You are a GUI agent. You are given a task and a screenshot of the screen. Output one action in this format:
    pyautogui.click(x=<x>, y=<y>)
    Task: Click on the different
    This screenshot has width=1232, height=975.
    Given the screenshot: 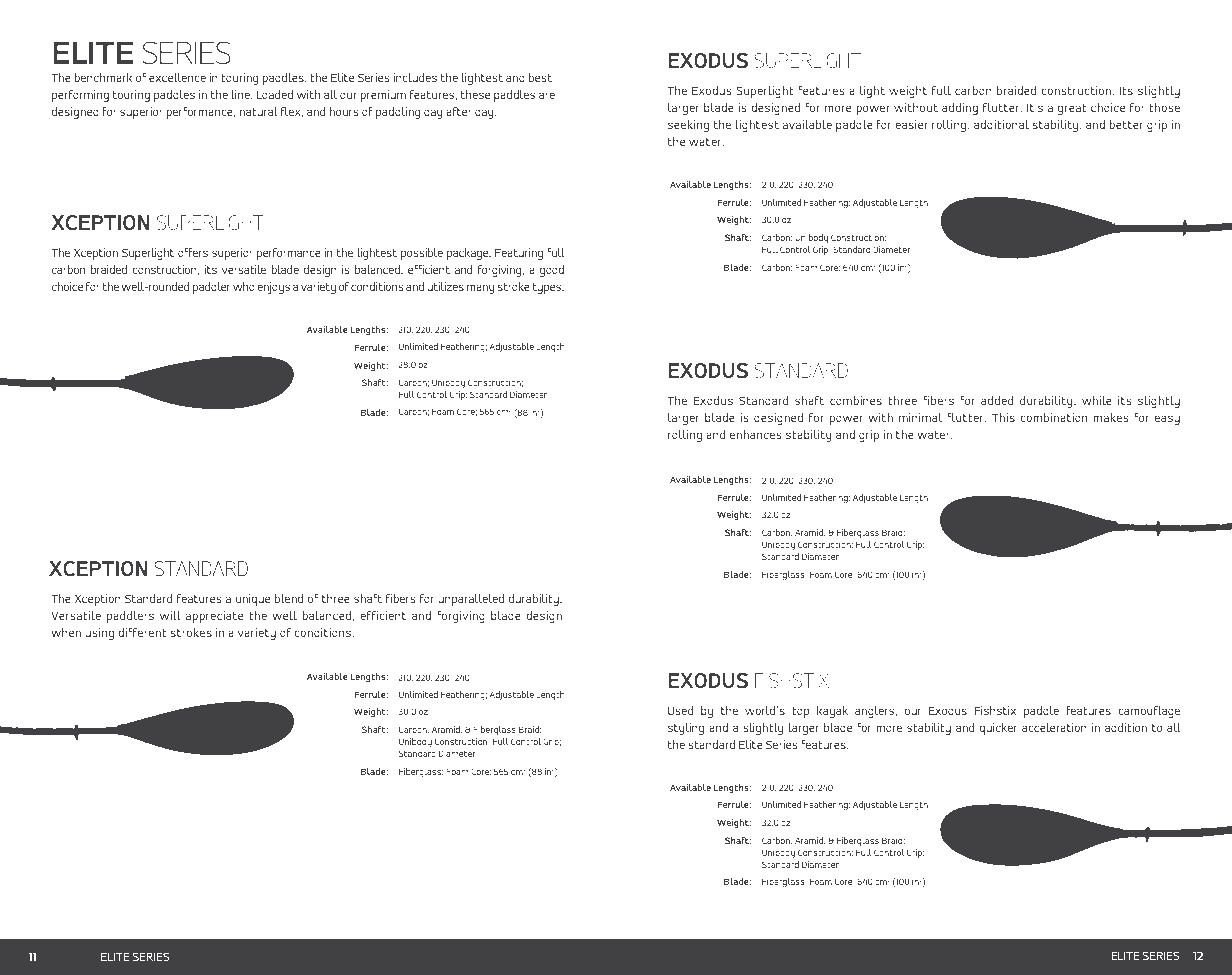 What is the action you would take?
    pyautogui.click(x=142, y=632)
